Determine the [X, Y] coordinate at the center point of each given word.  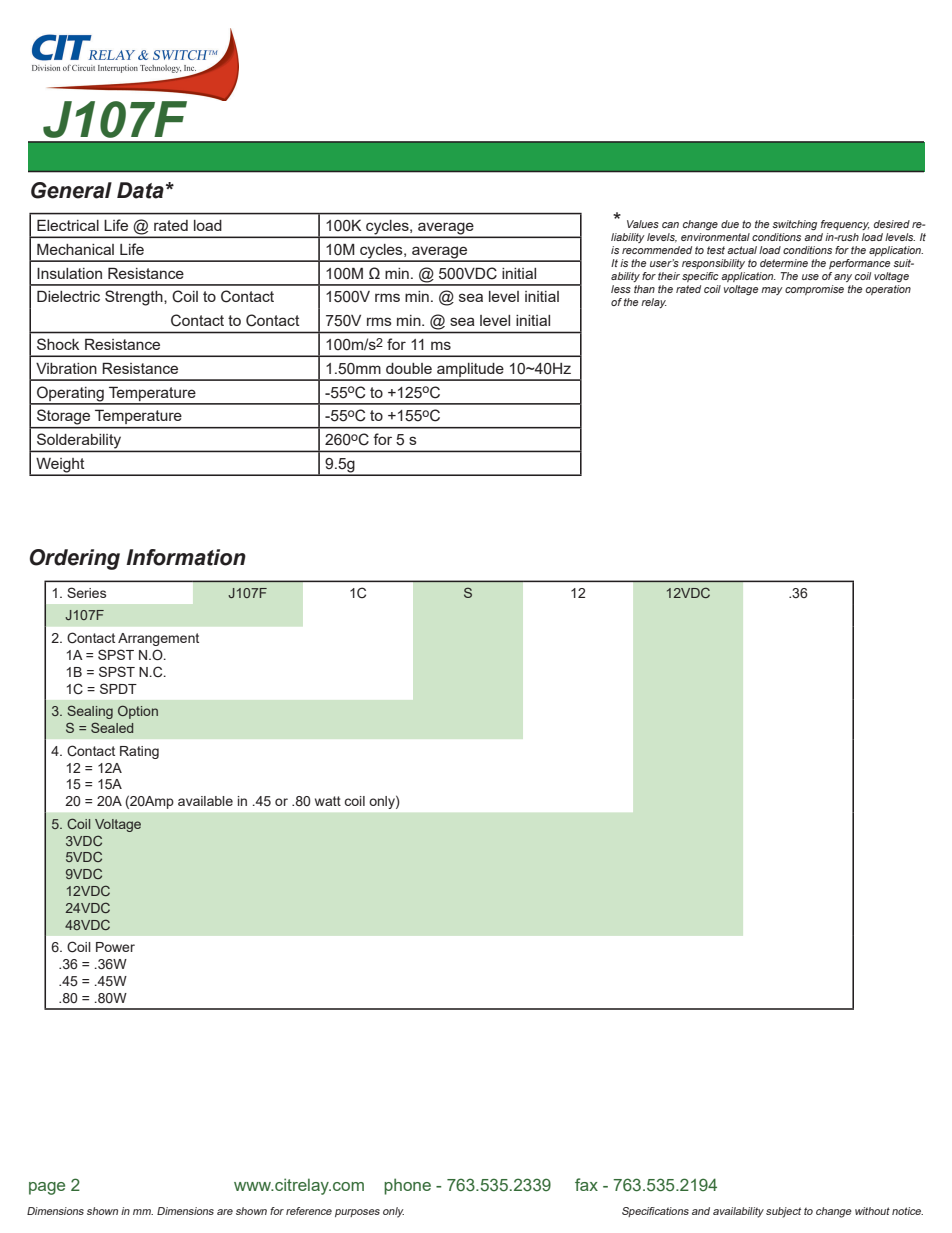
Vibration [66, 368]
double [409, 368]
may [772, 291]
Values [643, 224]
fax [586, 1184]
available [205, 801]
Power [115, 947]
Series [86, 592]
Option [138, 712]
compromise [814, 290]
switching [794, 225]
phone [407, 1186]
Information [186, 557]
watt [328, 801]
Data [140, 190]
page [47, 1188]
